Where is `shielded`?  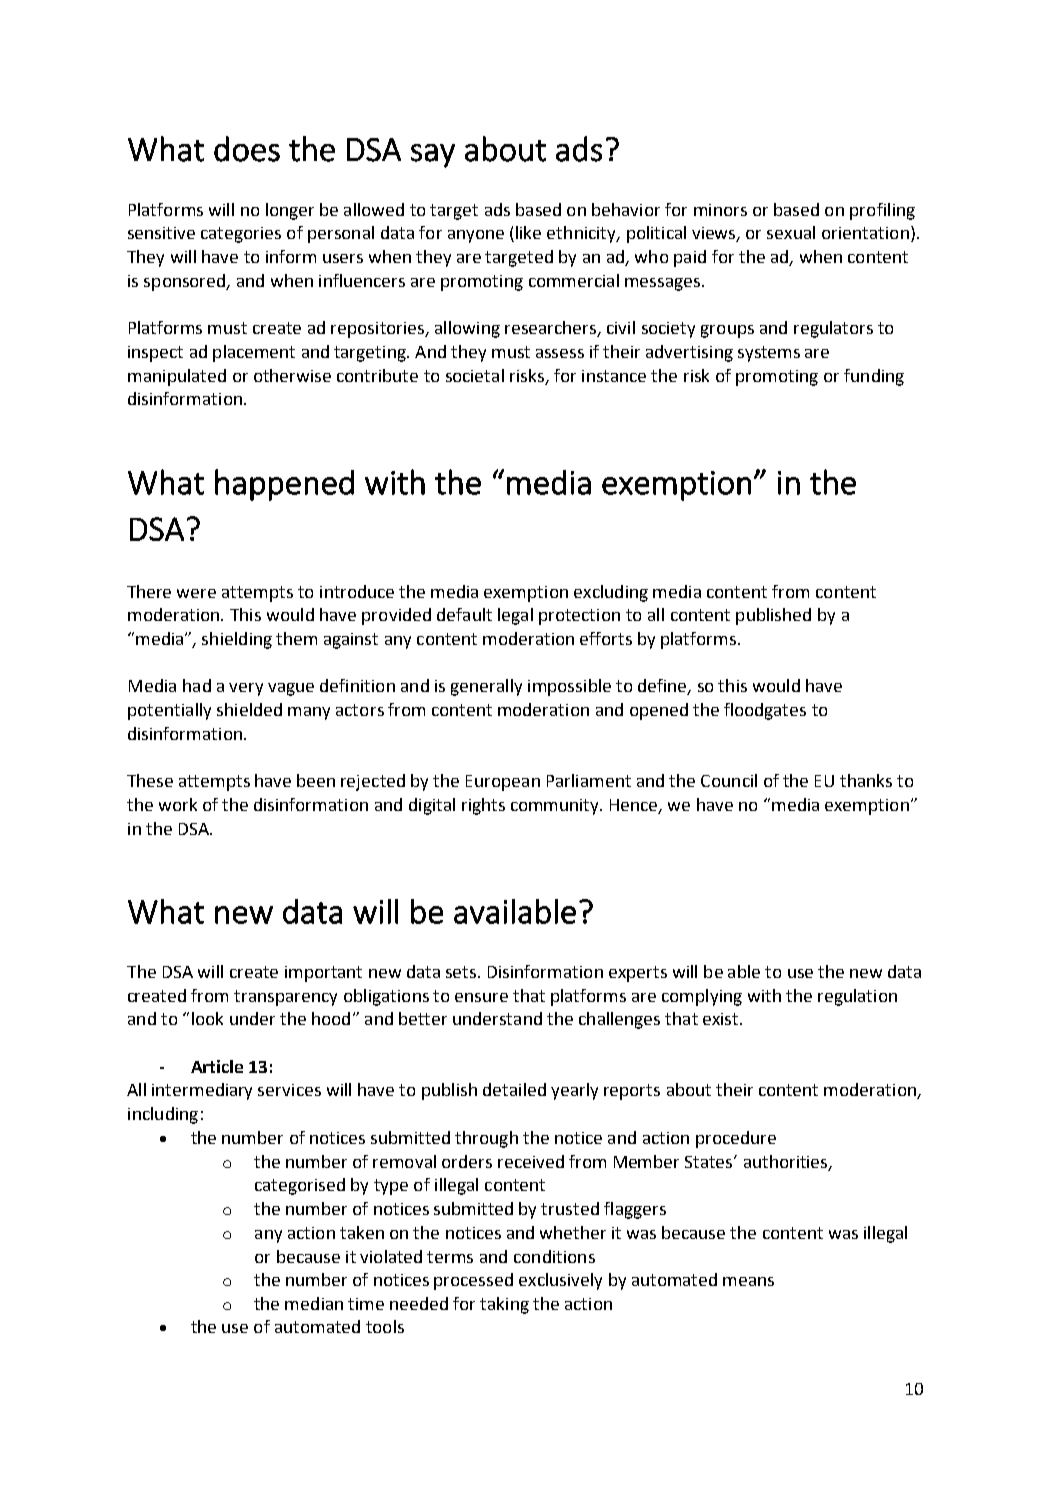
shielded is located at coordinates (249, 709).
